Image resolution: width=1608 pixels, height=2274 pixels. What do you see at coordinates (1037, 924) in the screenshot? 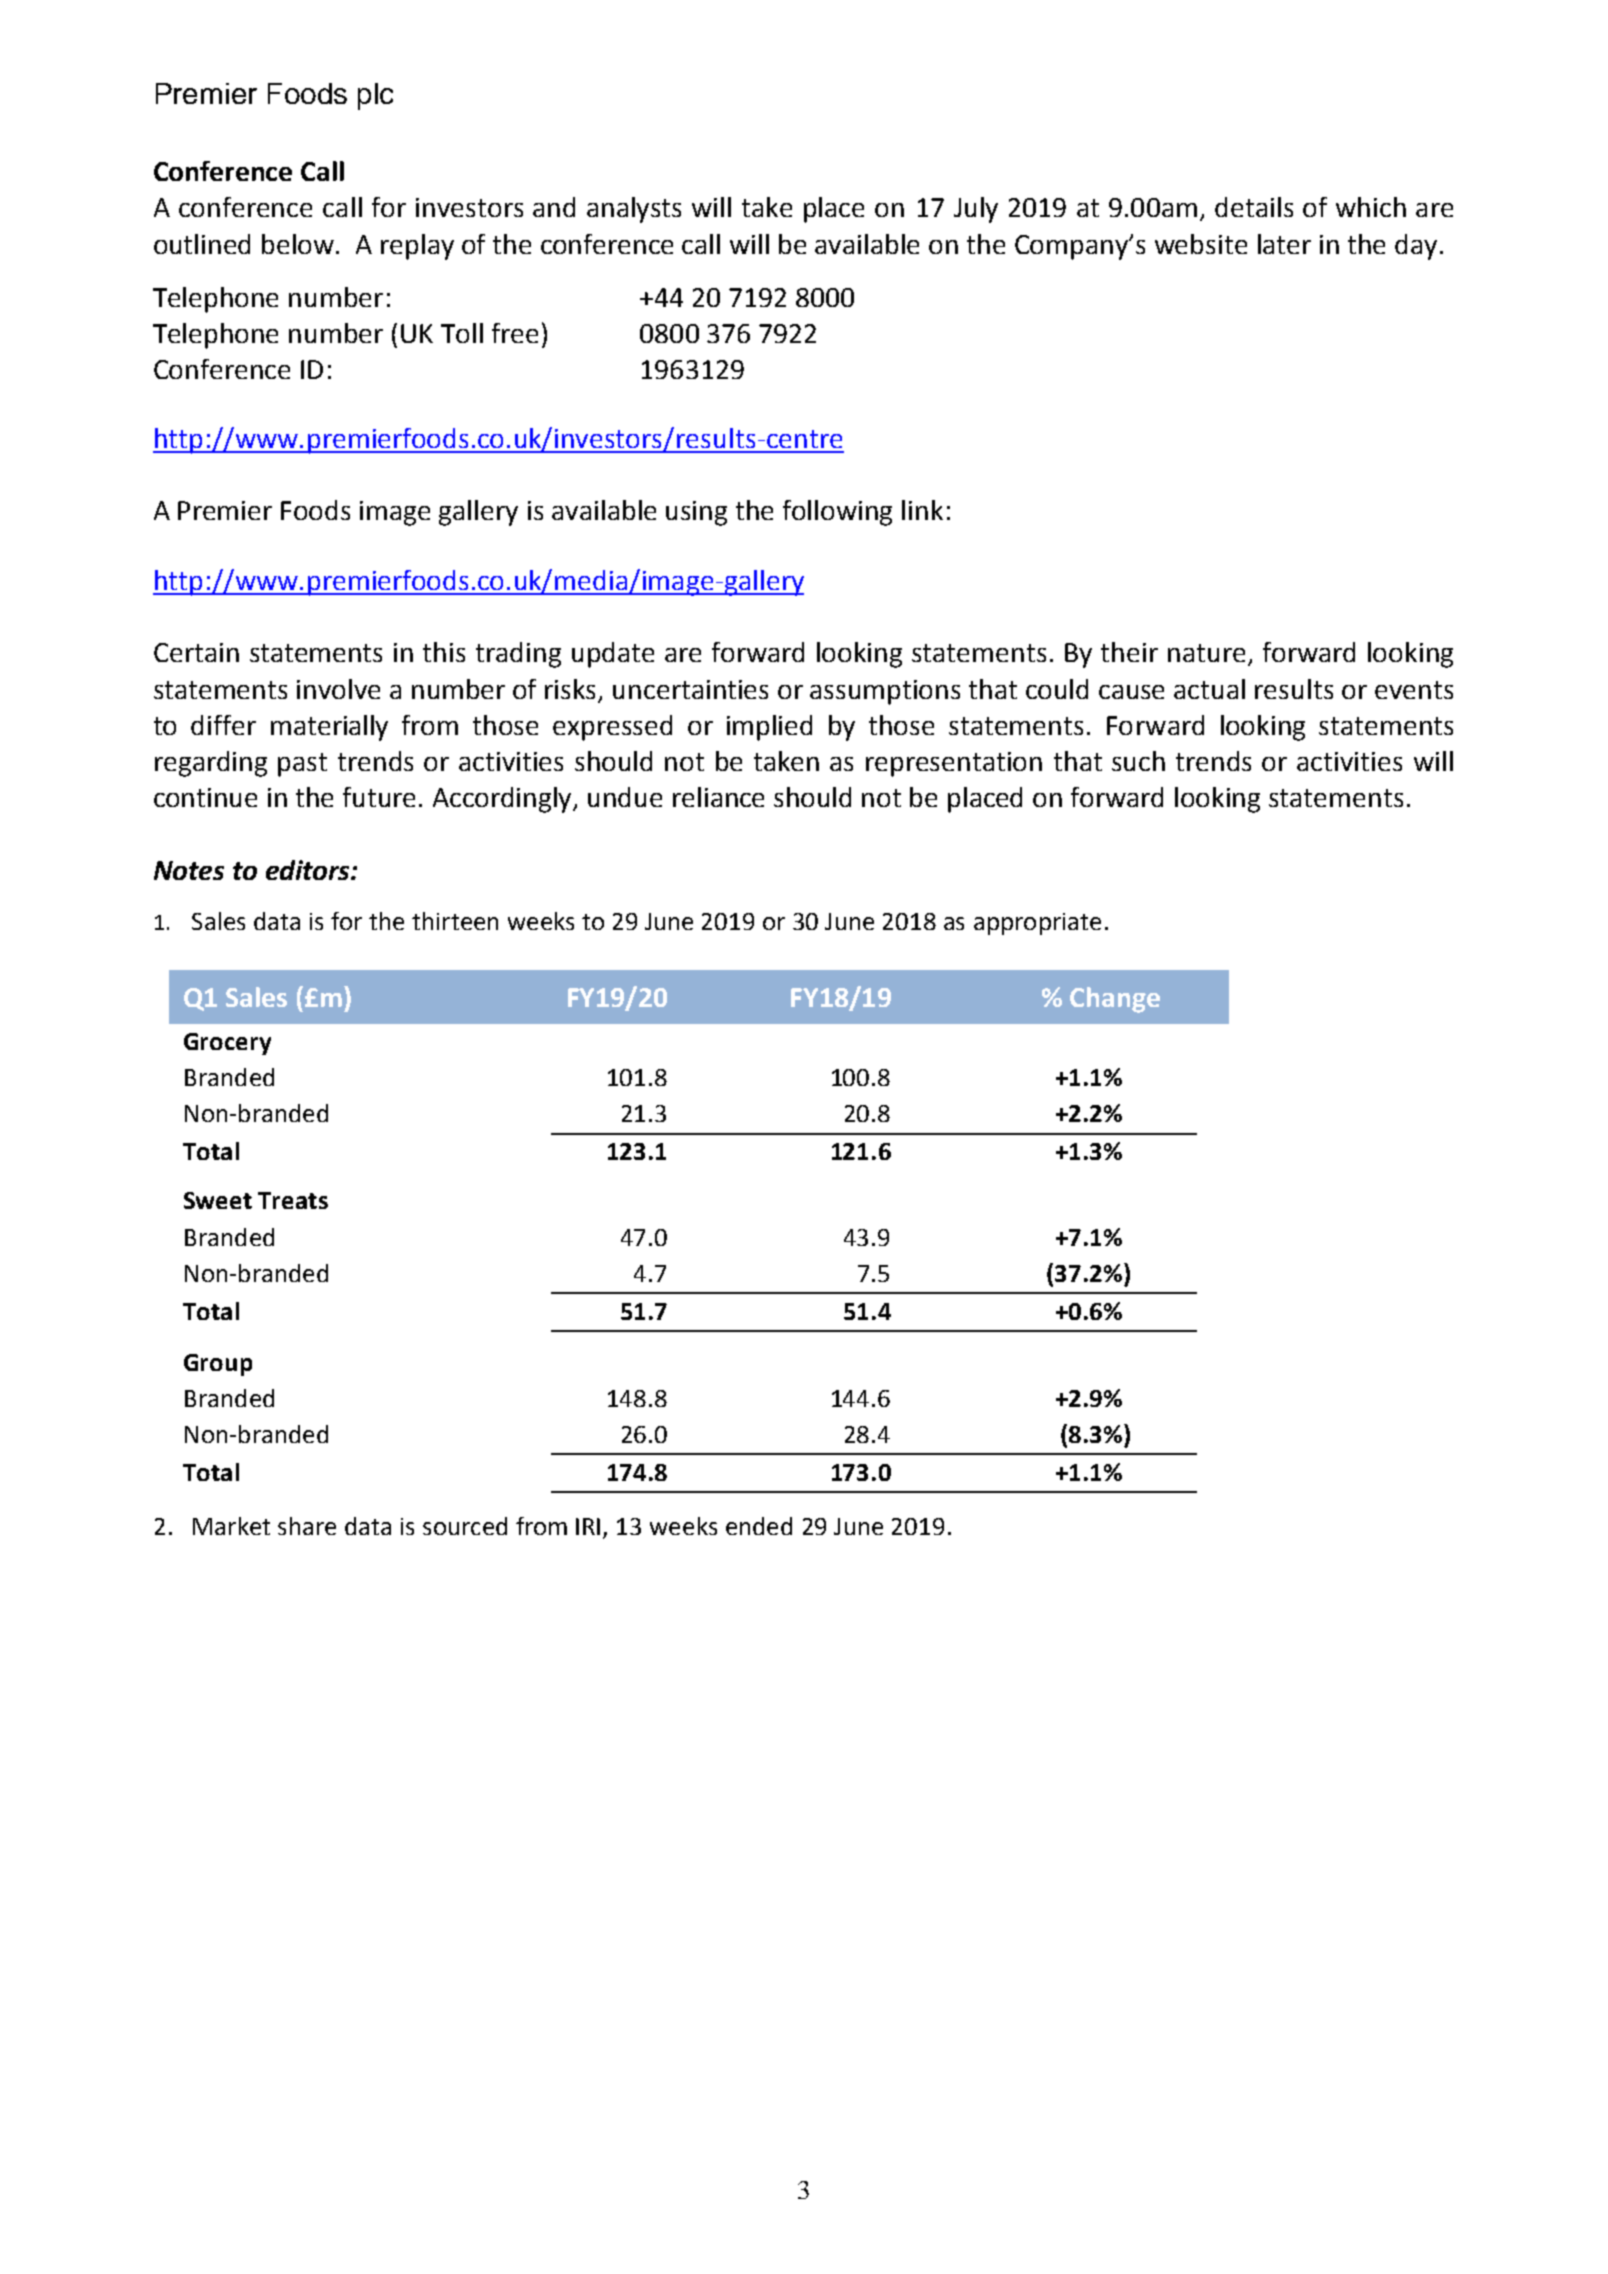
I see `appropriate` at bounding box center [1037, 924].
